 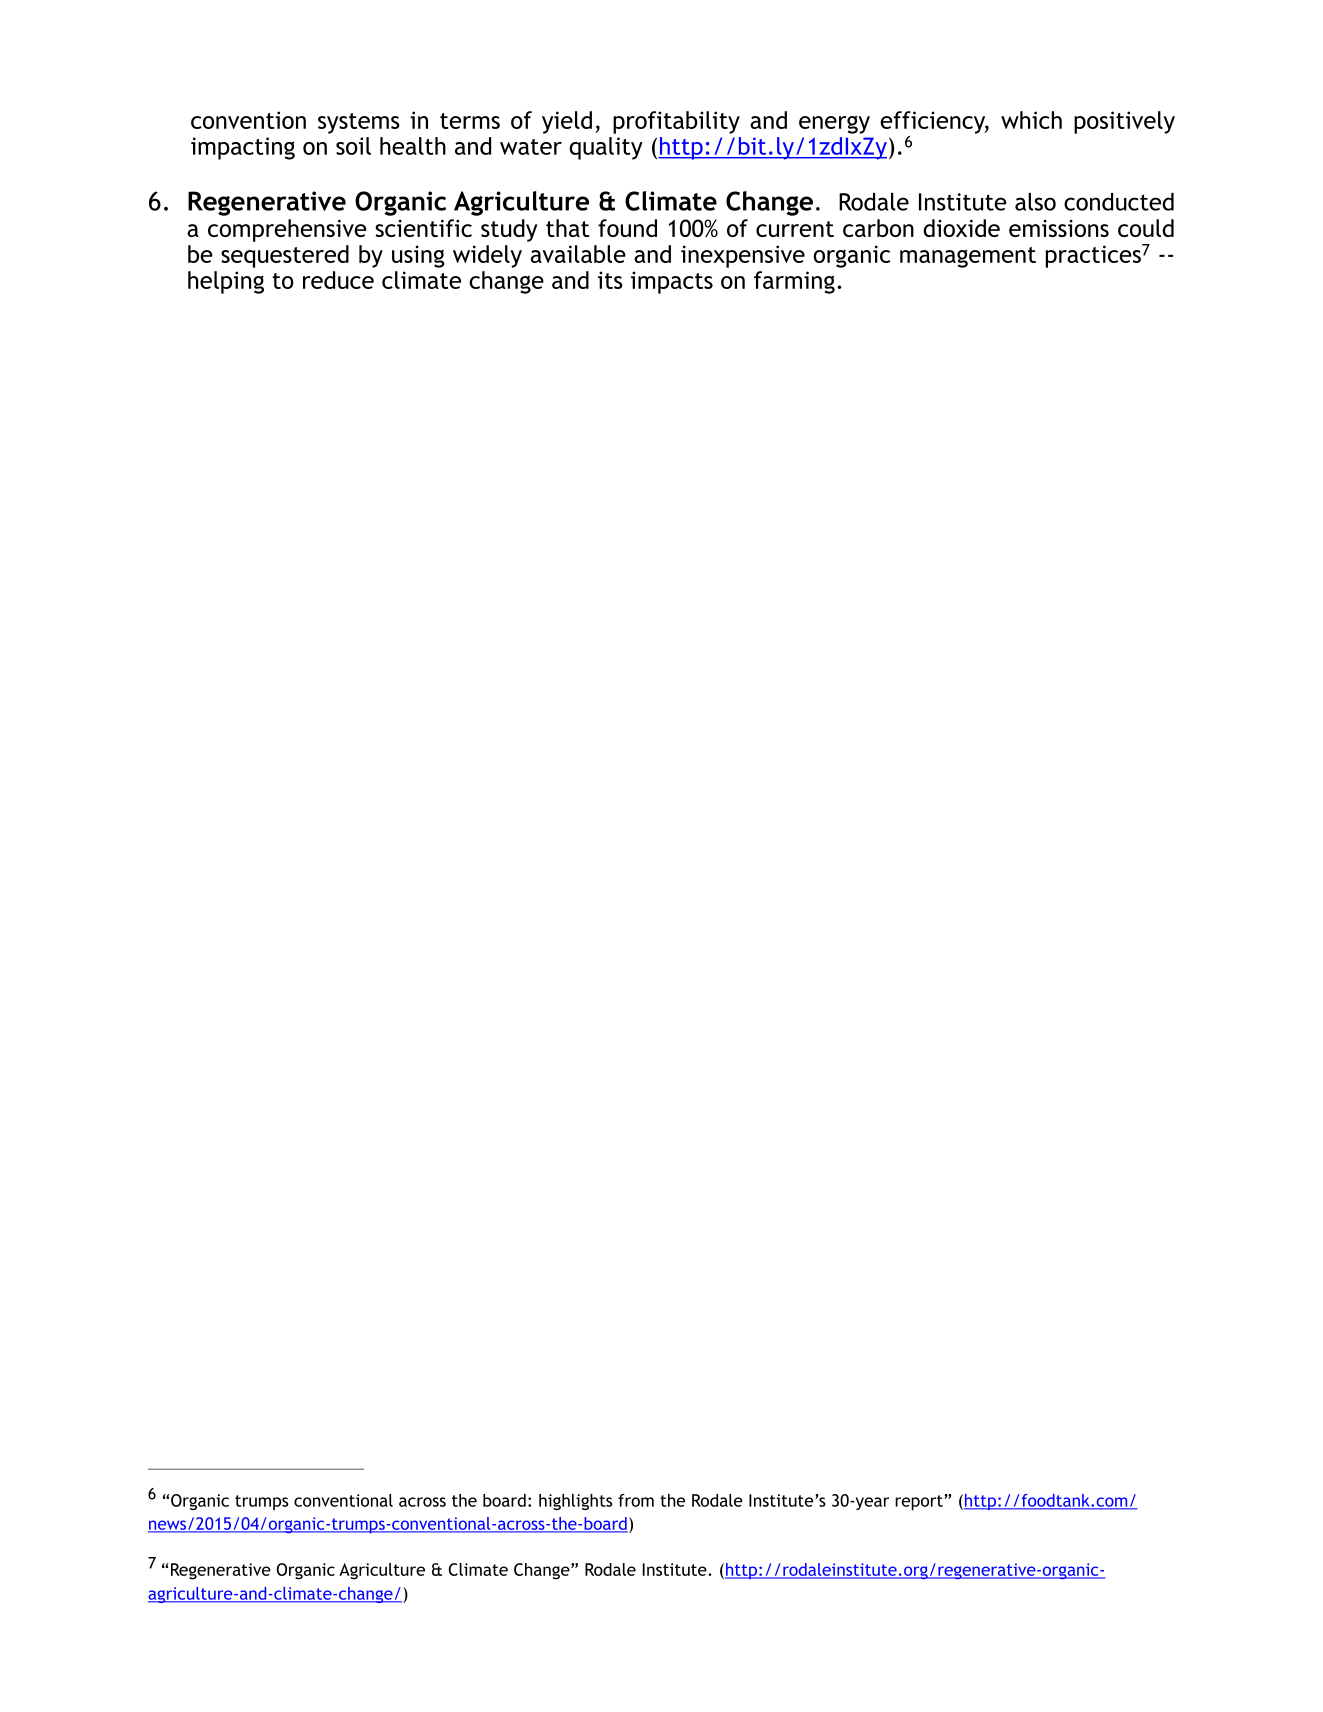 I want to click on also, so click(x=1035, y=202).
